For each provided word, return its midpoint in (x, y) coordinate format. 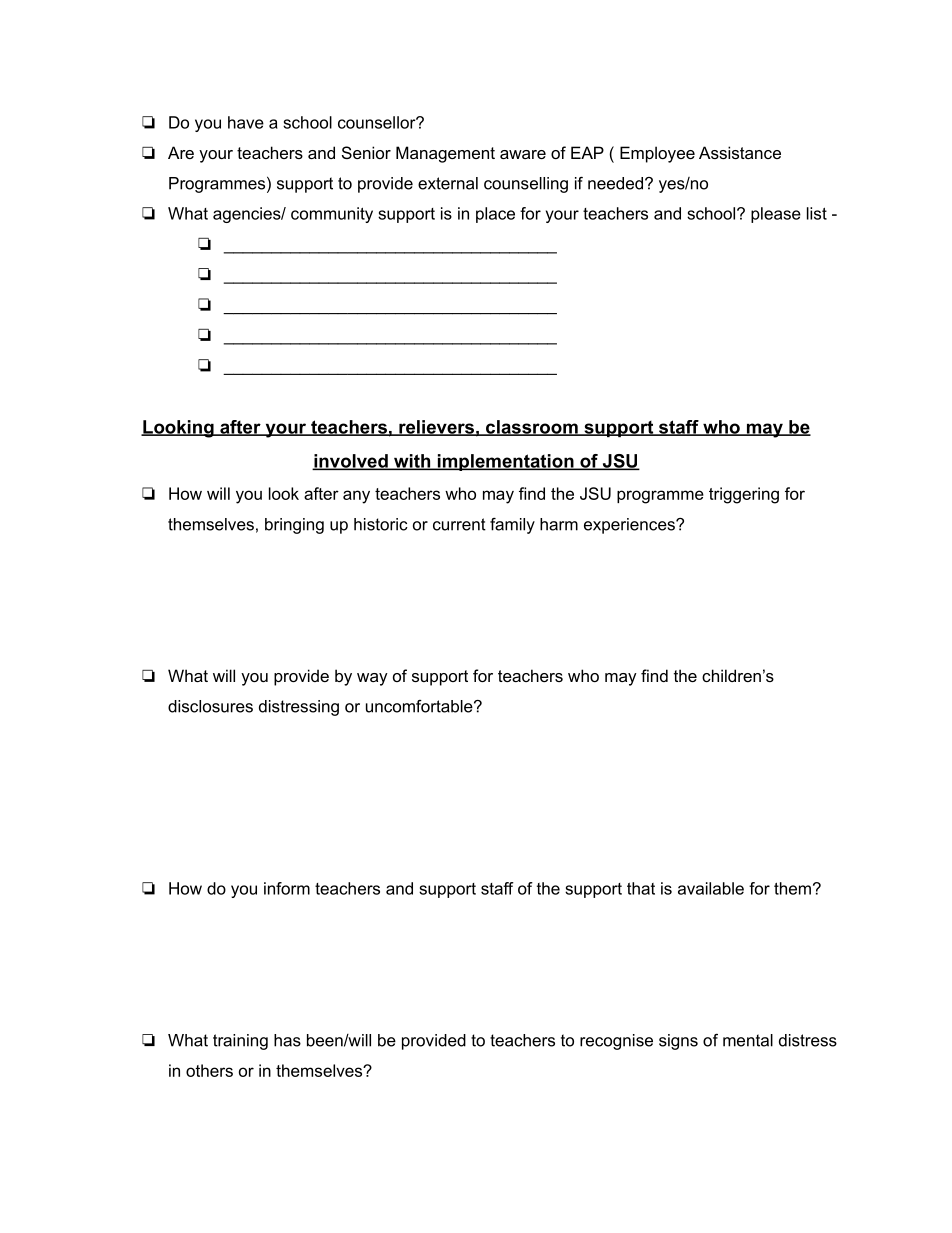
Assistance (740, 152)
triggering (744, 495)
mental (748, 1040)
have (246, 122)
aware (523, 154)
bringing (294, 526)
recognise (616, 1042)
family (512, 526)
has (287, 1040)
